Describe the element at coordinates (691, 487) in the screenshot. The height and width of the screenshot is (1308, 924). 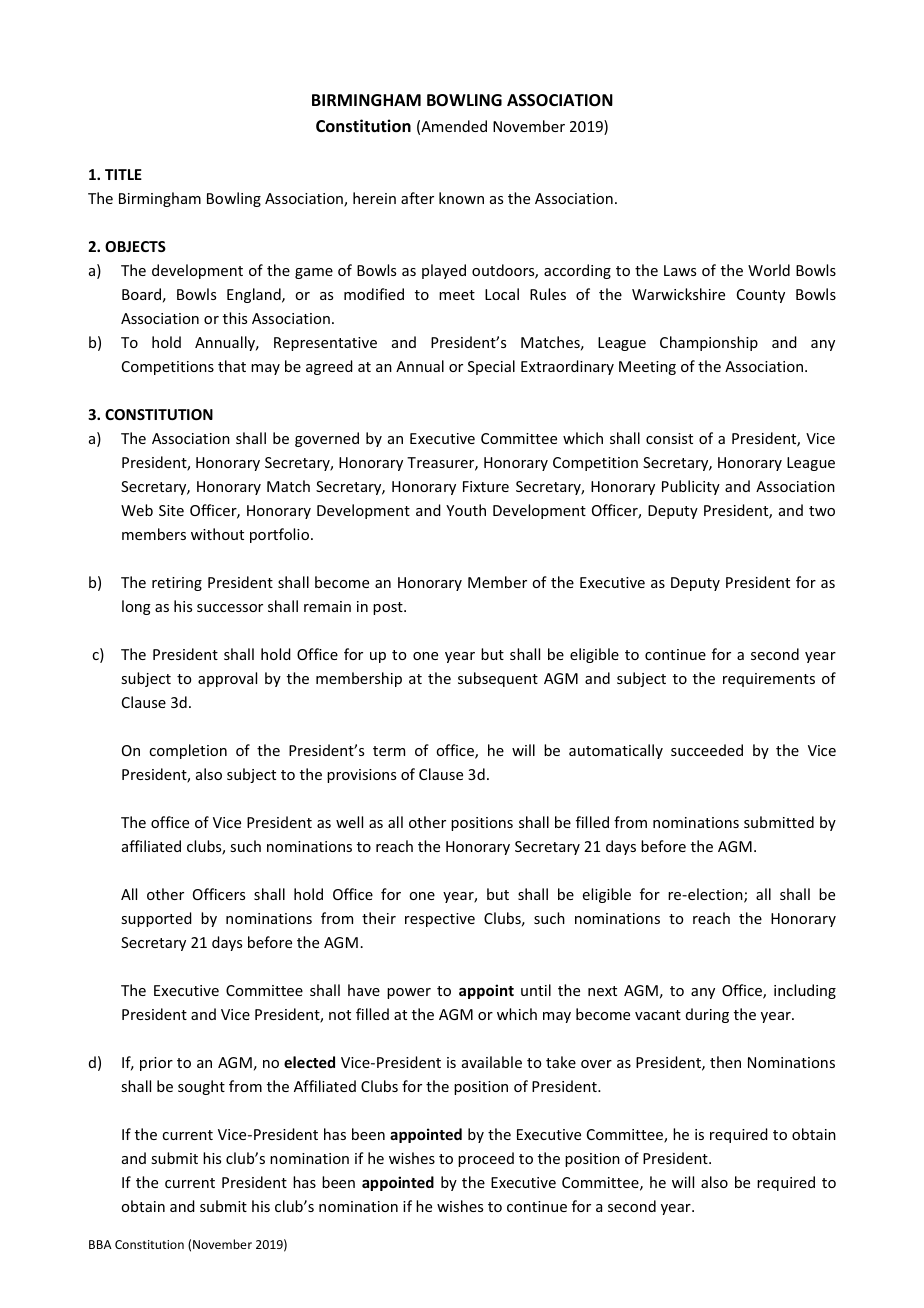
I see `Publicity` at that location.
